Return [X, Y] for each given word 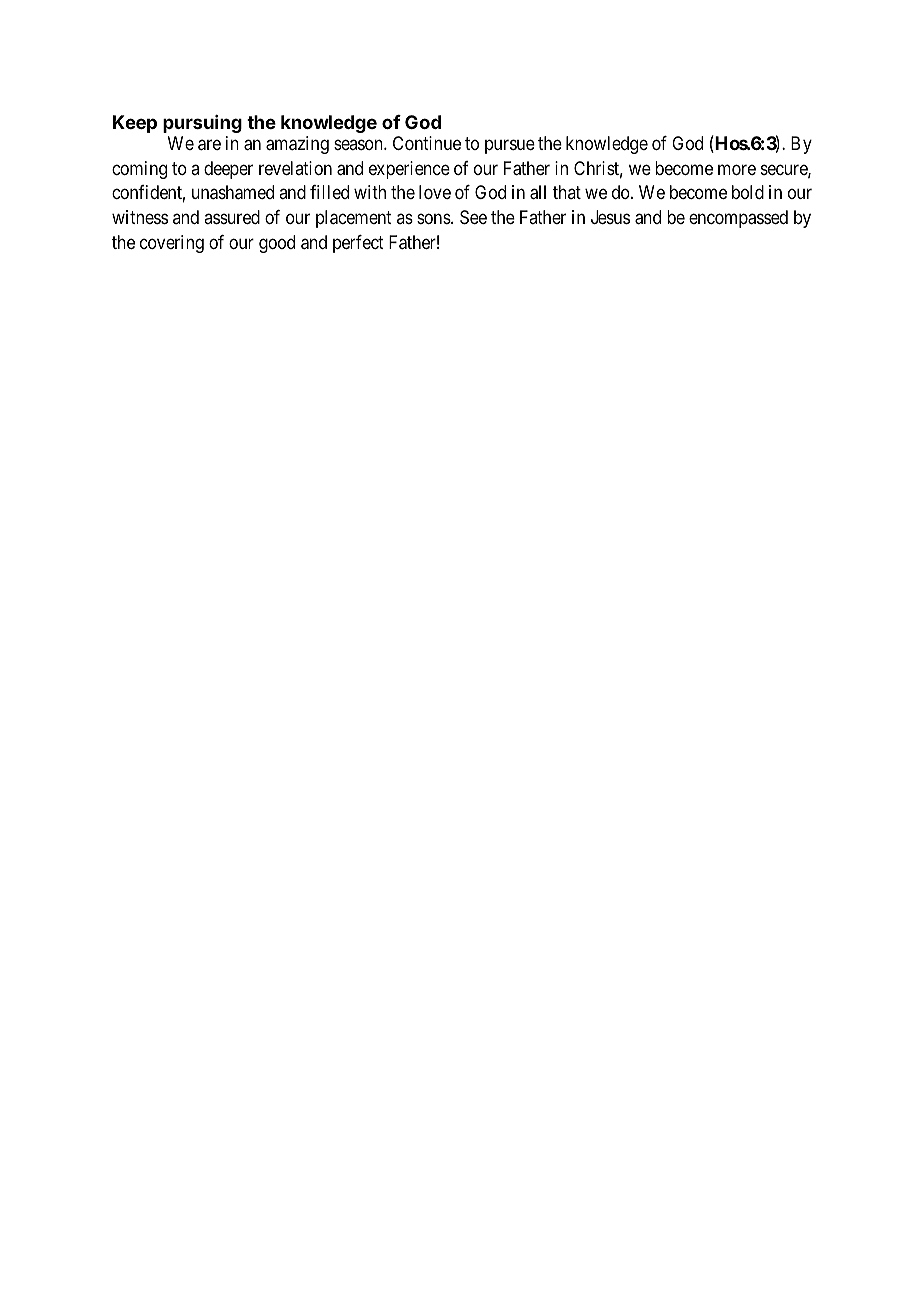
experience [409, 170]
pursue [510, 147]
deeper [228, 170]
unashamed [233, 192]
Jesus [610, 217]
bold [748, 192]
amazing [297, 145]
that [567, 192]
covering [172, 244]
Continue [427, 143]
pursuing [202, 124]
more [737, 169]
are [209, 145]
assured [232, 217]
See [473, 217]
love [435, 192]
